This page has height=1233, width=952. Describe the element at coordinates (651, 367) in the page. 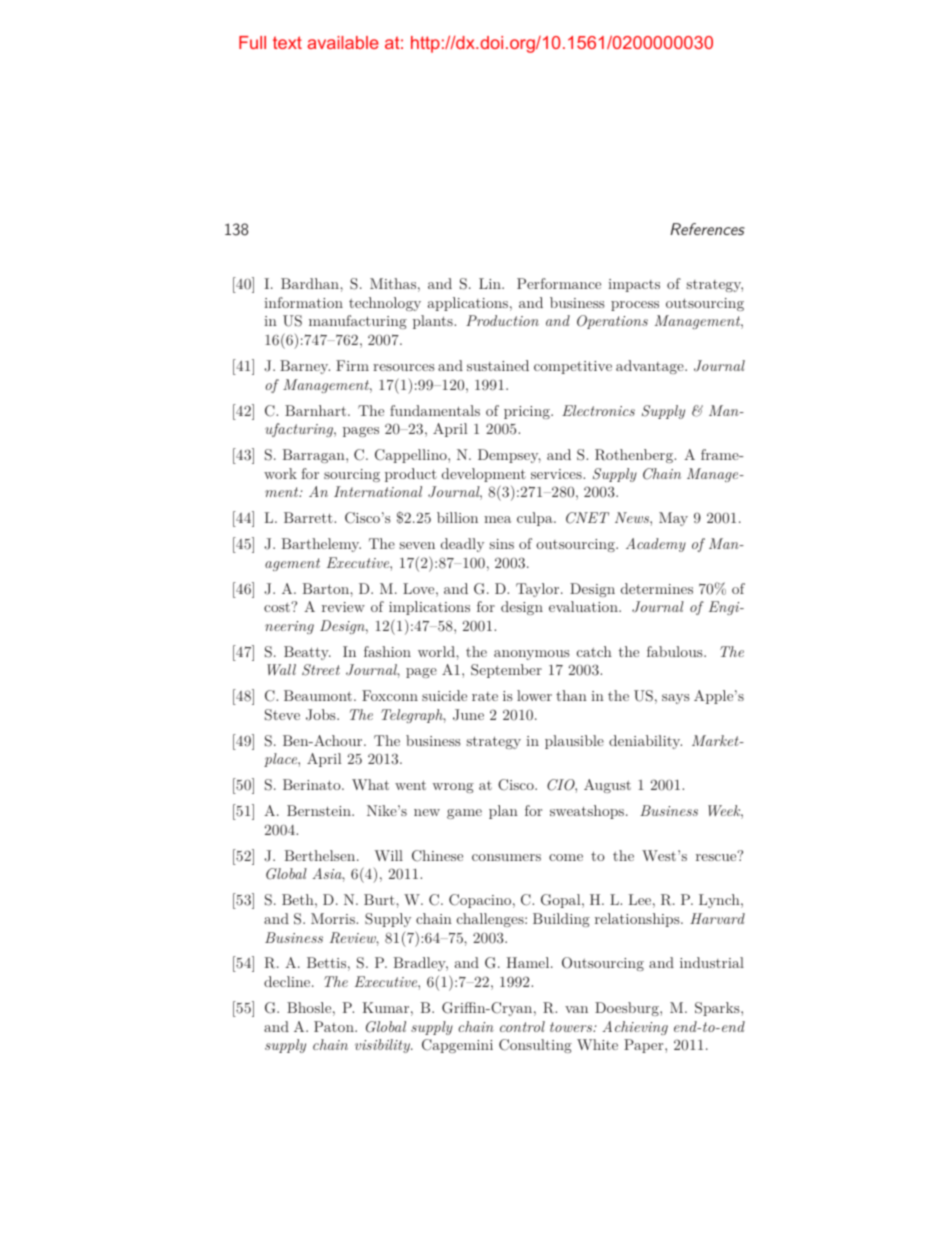

I see `advantage` at that location.
